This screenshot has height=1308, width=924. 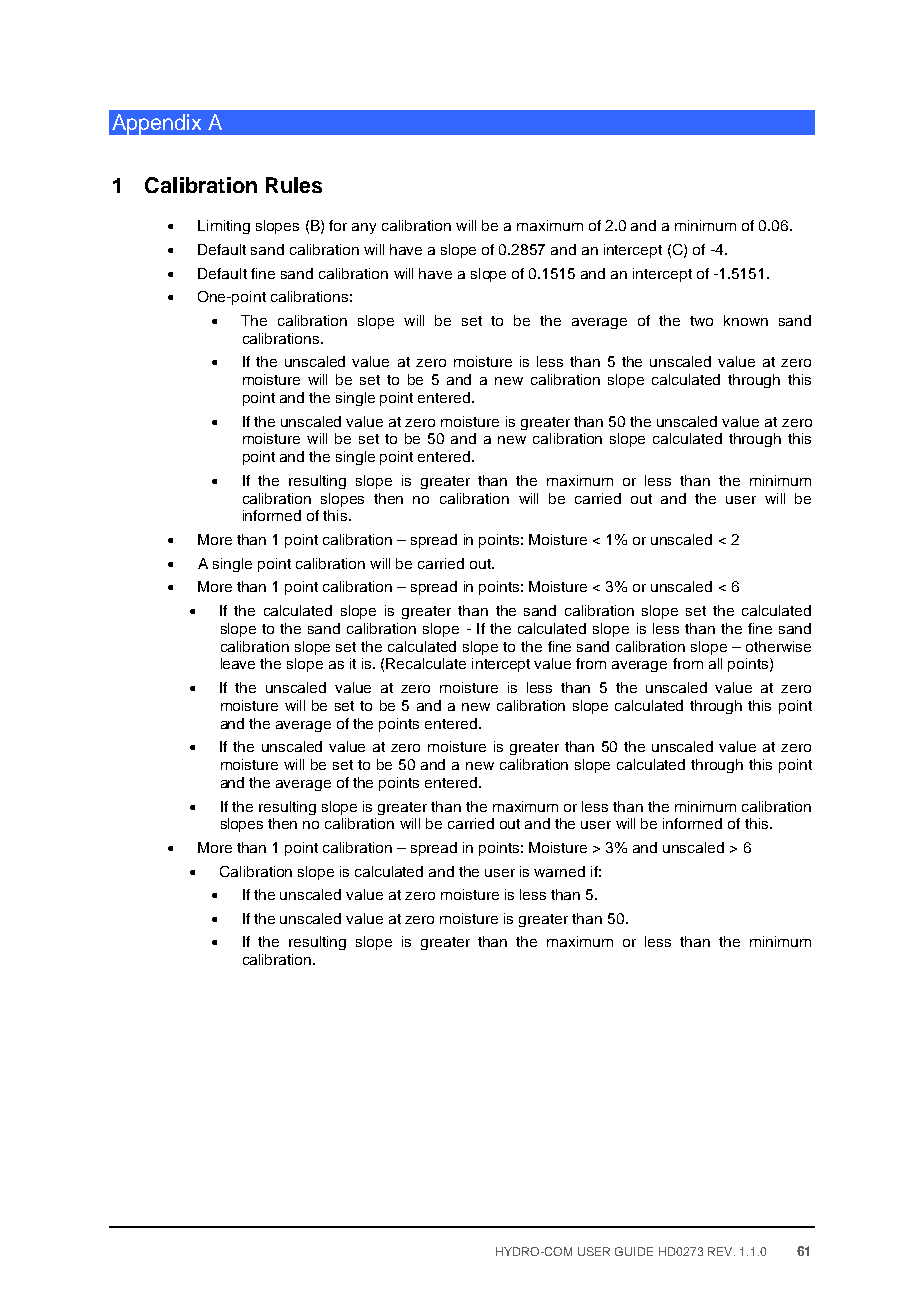 I want to click on any, so click(x=364, y=228).
